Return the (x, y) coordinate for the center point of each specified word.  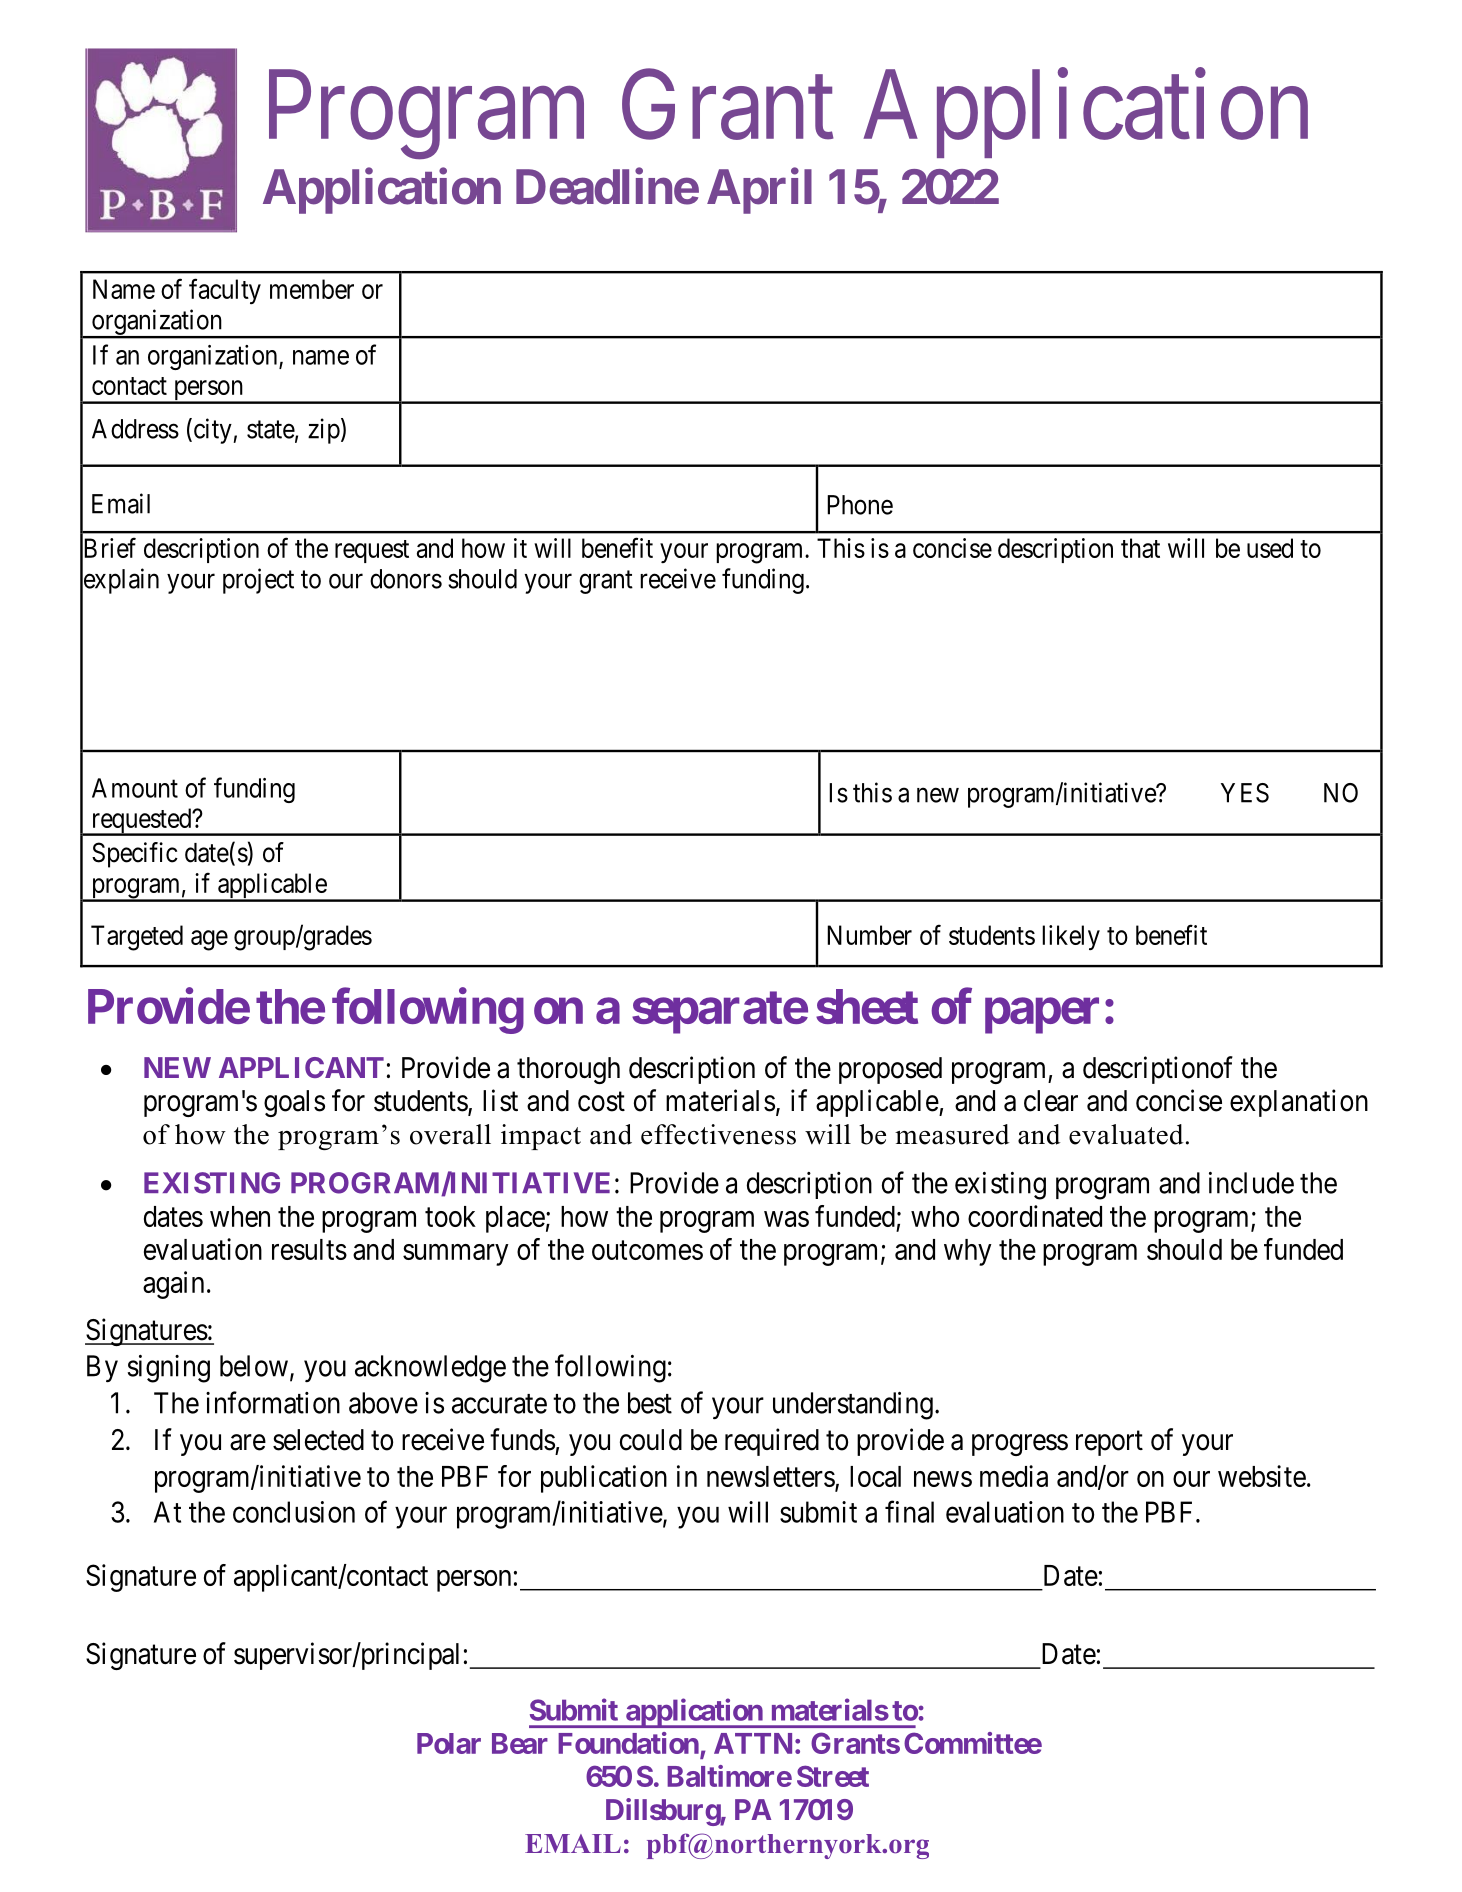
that (1140, 548)
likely (1071, 937)
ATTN (753, 1743)
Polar (449, 1743)
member (312, 289)
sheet (867, 1006)
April (759, 191)
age (209, 940)
